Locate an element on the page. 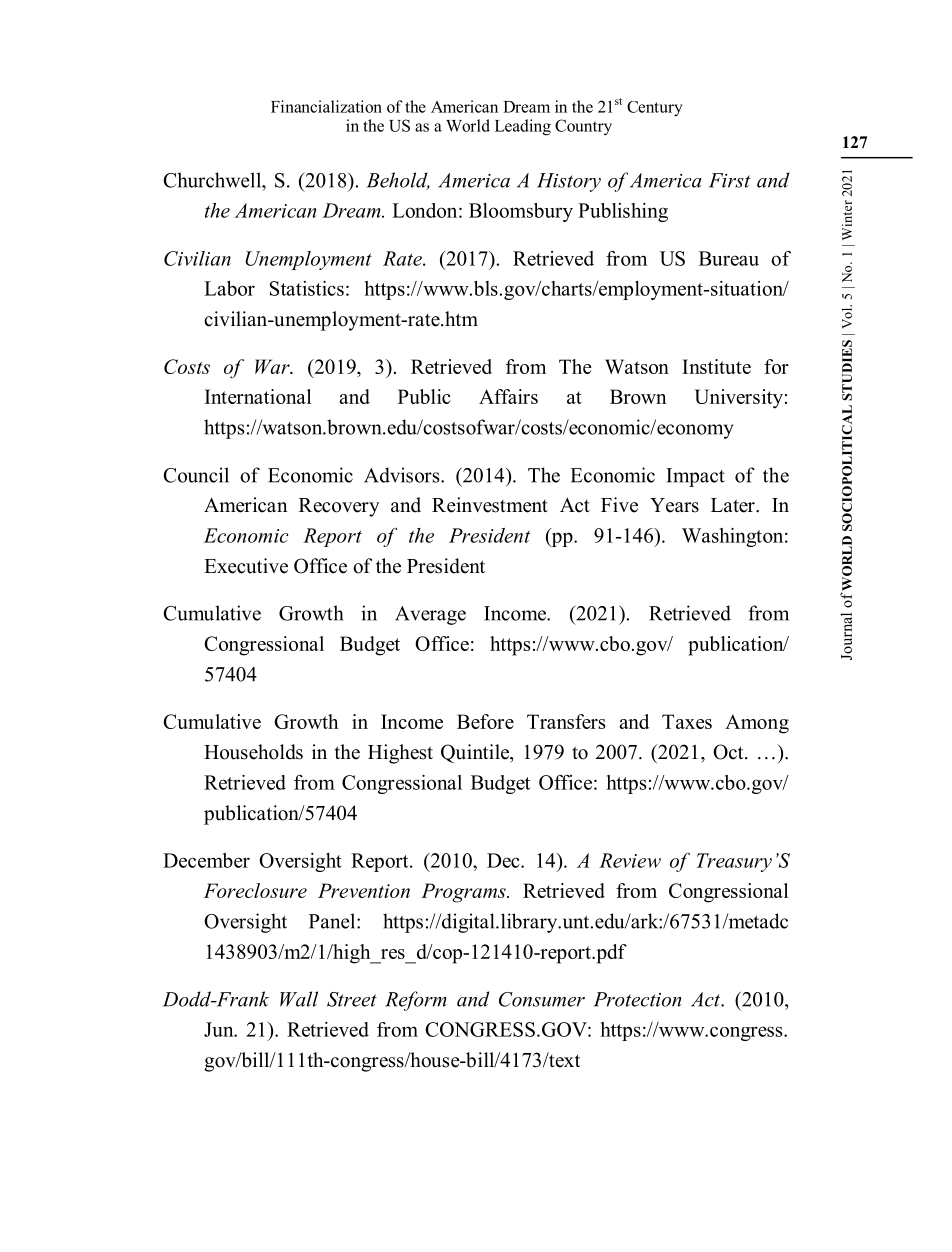 The image size is (952, 1252). Years is located at coordinates (674, 505).
